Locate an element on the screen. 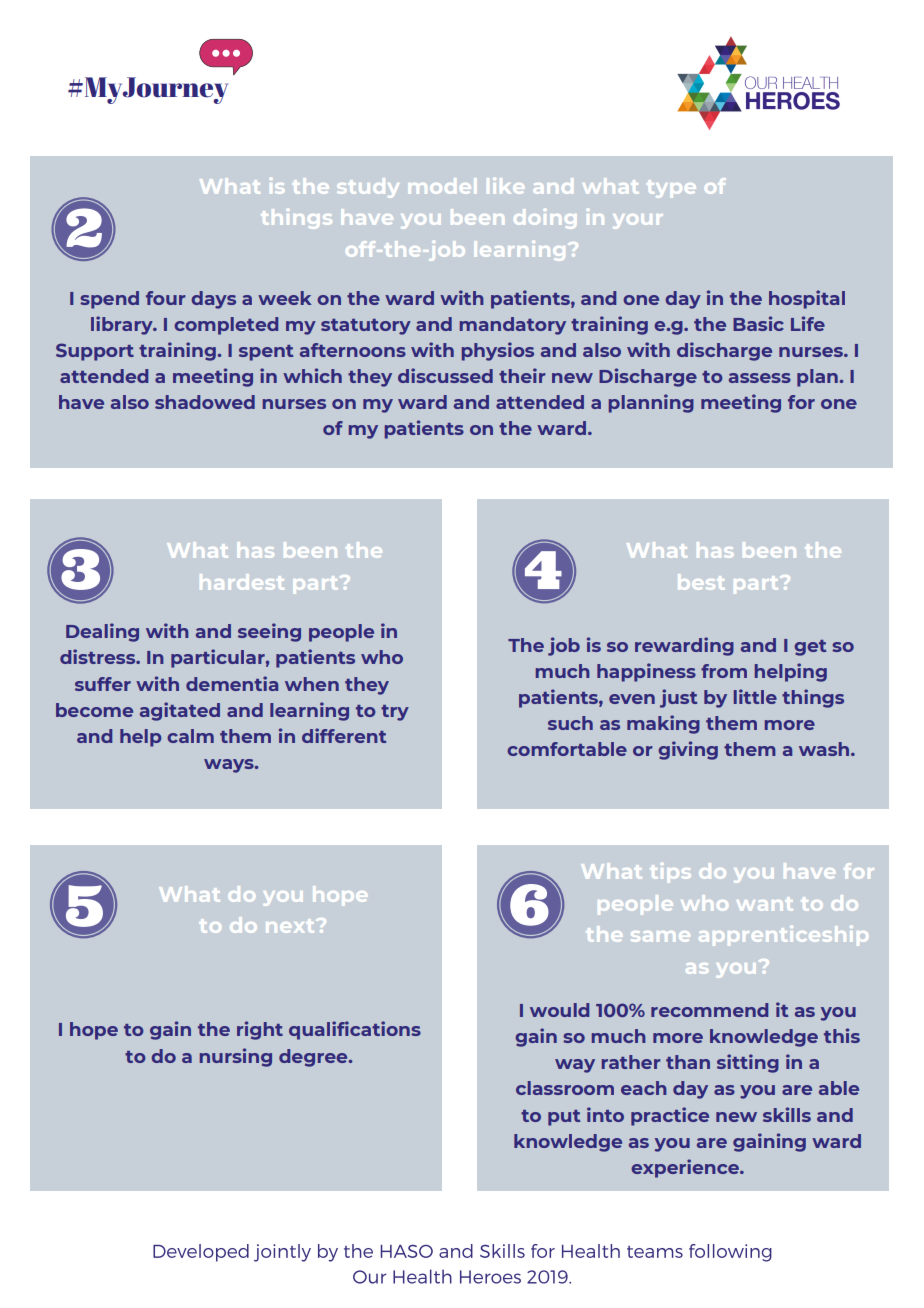  completed is located at coordinates (226, 326).
